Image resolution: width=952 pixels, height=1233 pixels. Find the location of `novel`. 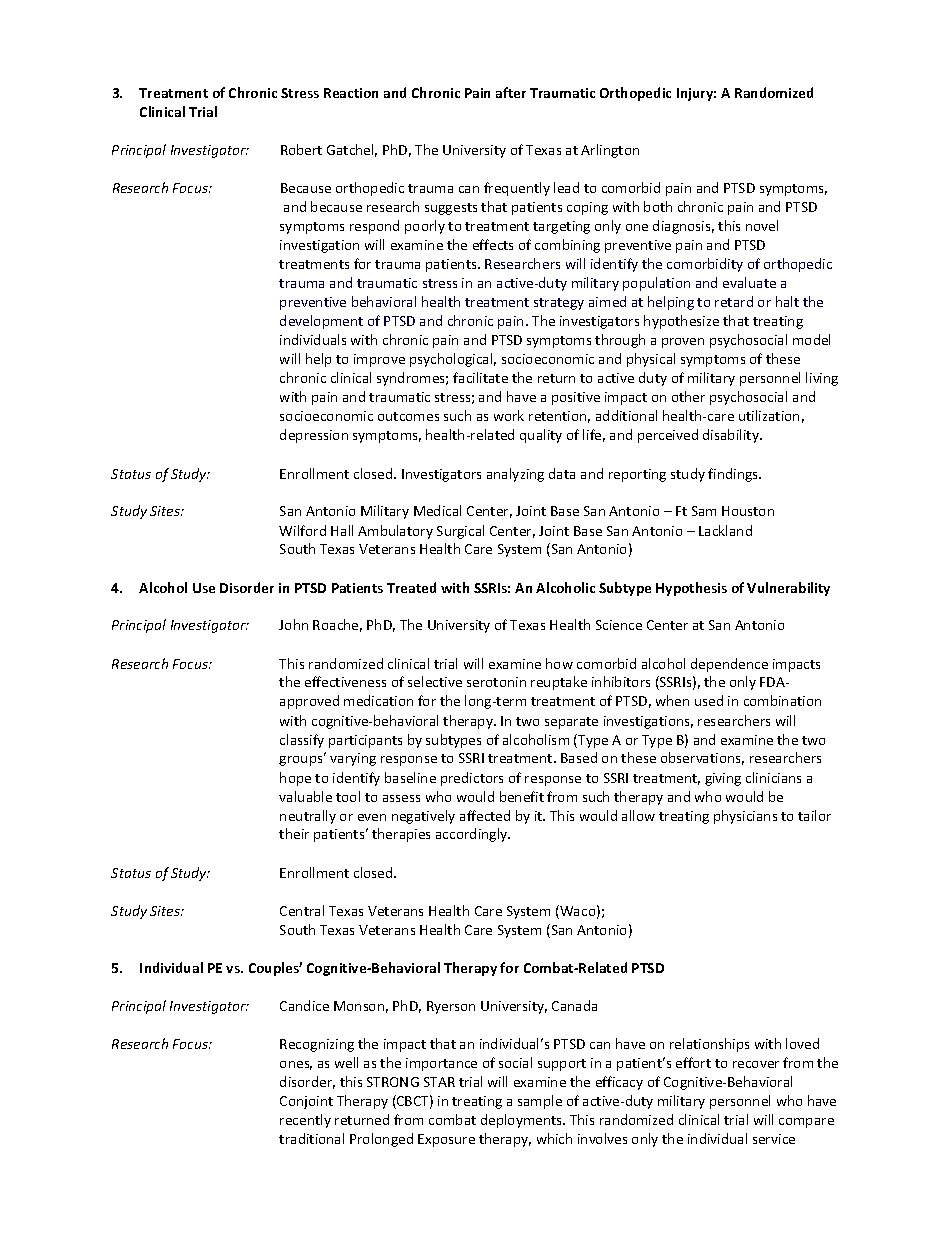

novel is located at coordinates (762, 225).
